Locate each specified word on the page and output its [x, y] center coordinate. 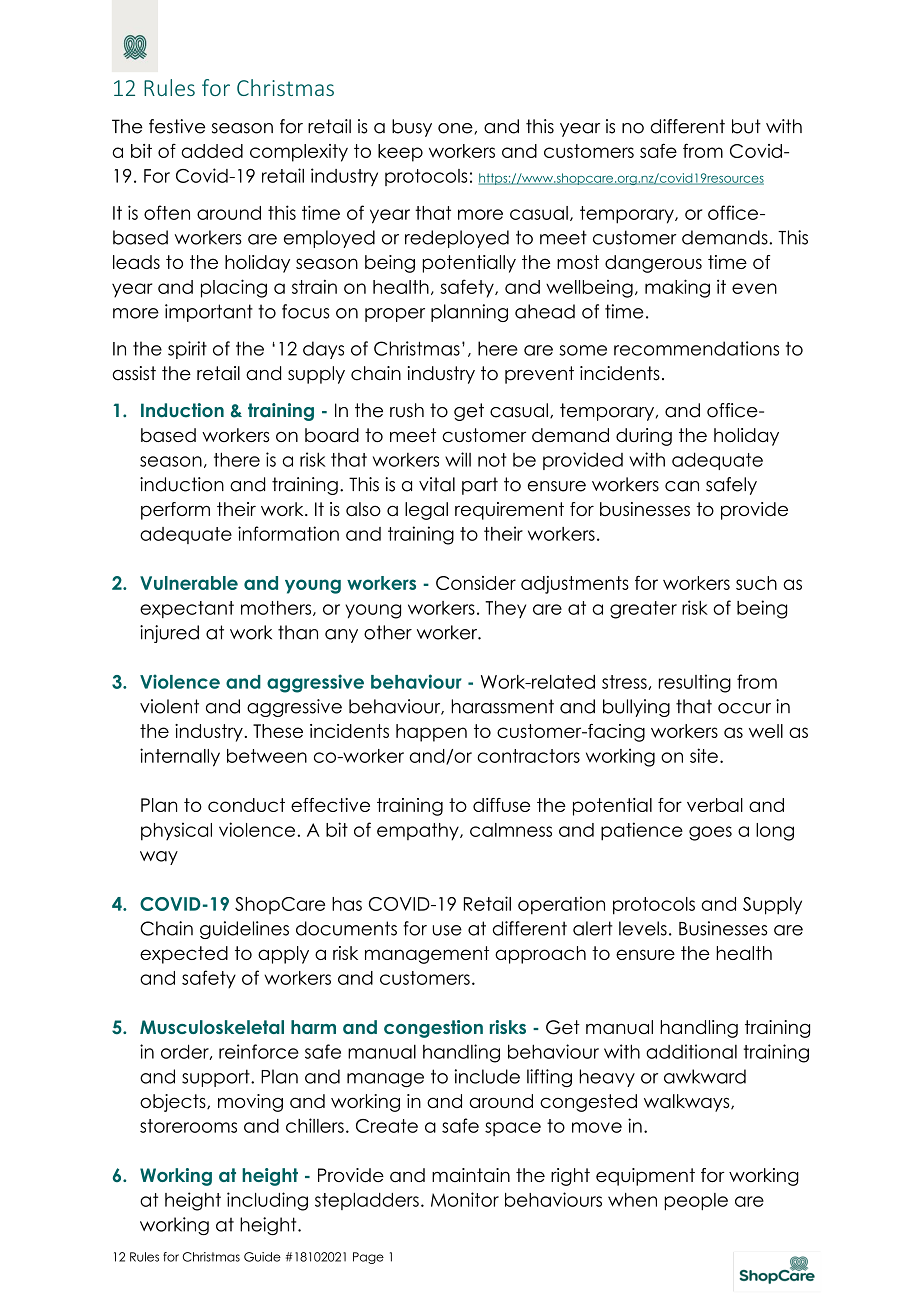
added [212, 151]
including [267, 1201]
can [682, 486]
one [456, 129]
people [696, 1201]
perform [175, 511]
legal [426, 511]
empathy [419, 832]
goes [710, 833]
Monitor [465, 1199]
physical [176, 831]
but [746, 126]
